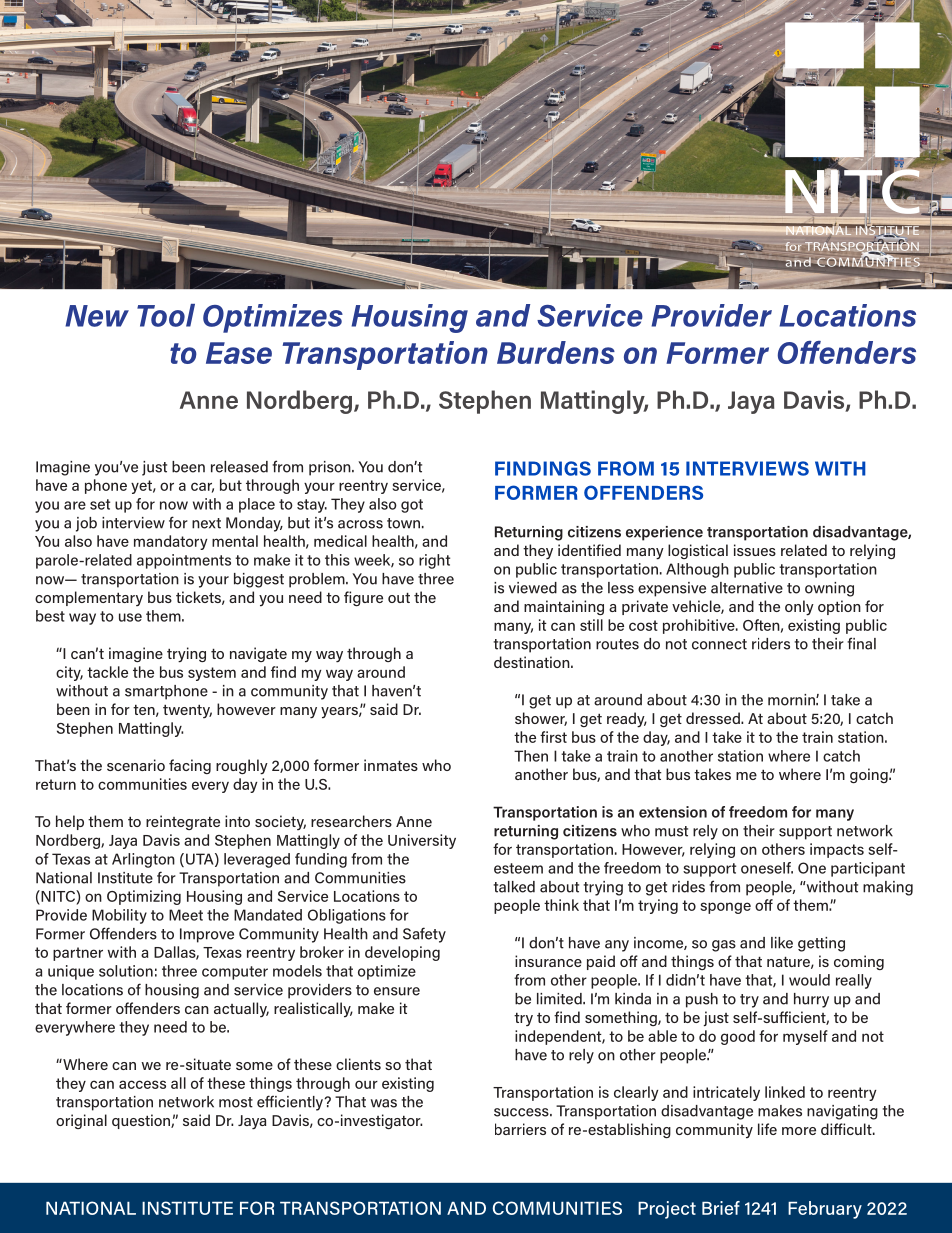 The width and height of the screenshot is (952, 1233). What do you see at coordinates (166, 315) in the screenshot?
I see `Tool` at bounding box center [166, 315].
